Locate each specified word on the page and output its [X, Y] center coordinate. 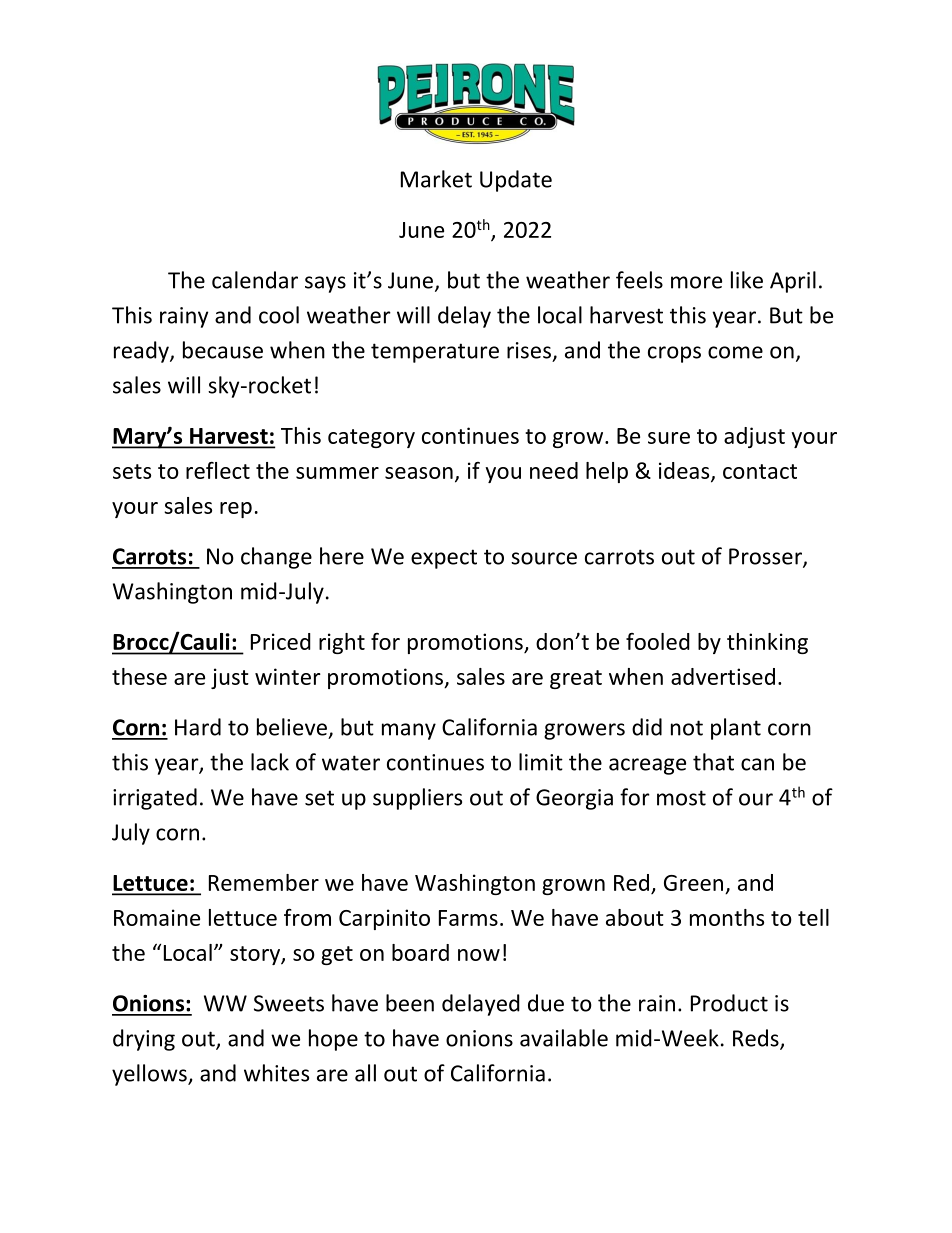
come [735, 352]
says [325, 284]
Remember [264, 882]
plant [736, 729]
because [223, 350]
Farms [468, 918]
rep [236, 510]
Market [436, 179]
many [409, 731]
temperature [435, 353]
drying [144, 1040]
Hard [198, 727]
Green [693, 883]
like [747, 280]
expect [444, 559]
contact [760, 471]
